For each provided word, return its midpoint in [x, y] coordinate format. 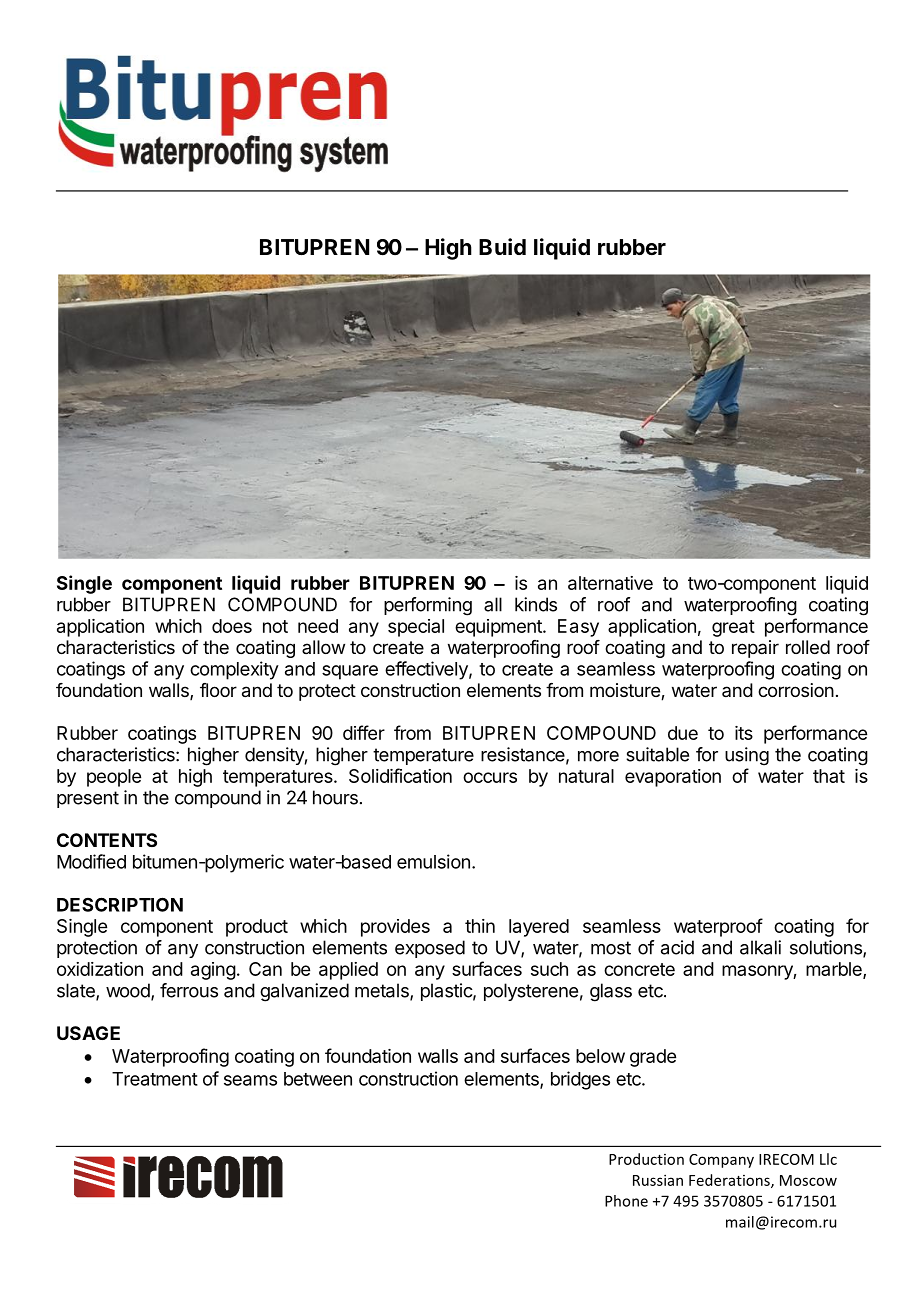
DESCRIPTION [120, 904]
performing [428, 606]
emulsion [433, 861]
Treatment [155, 1079]
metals [383, 991]
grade [653, 1058]
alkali [760, 947]
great [733, 628]
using [747, 756]
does [232, 626]
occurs [490, 777]
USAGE [88, 1033]
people [114, 778]
